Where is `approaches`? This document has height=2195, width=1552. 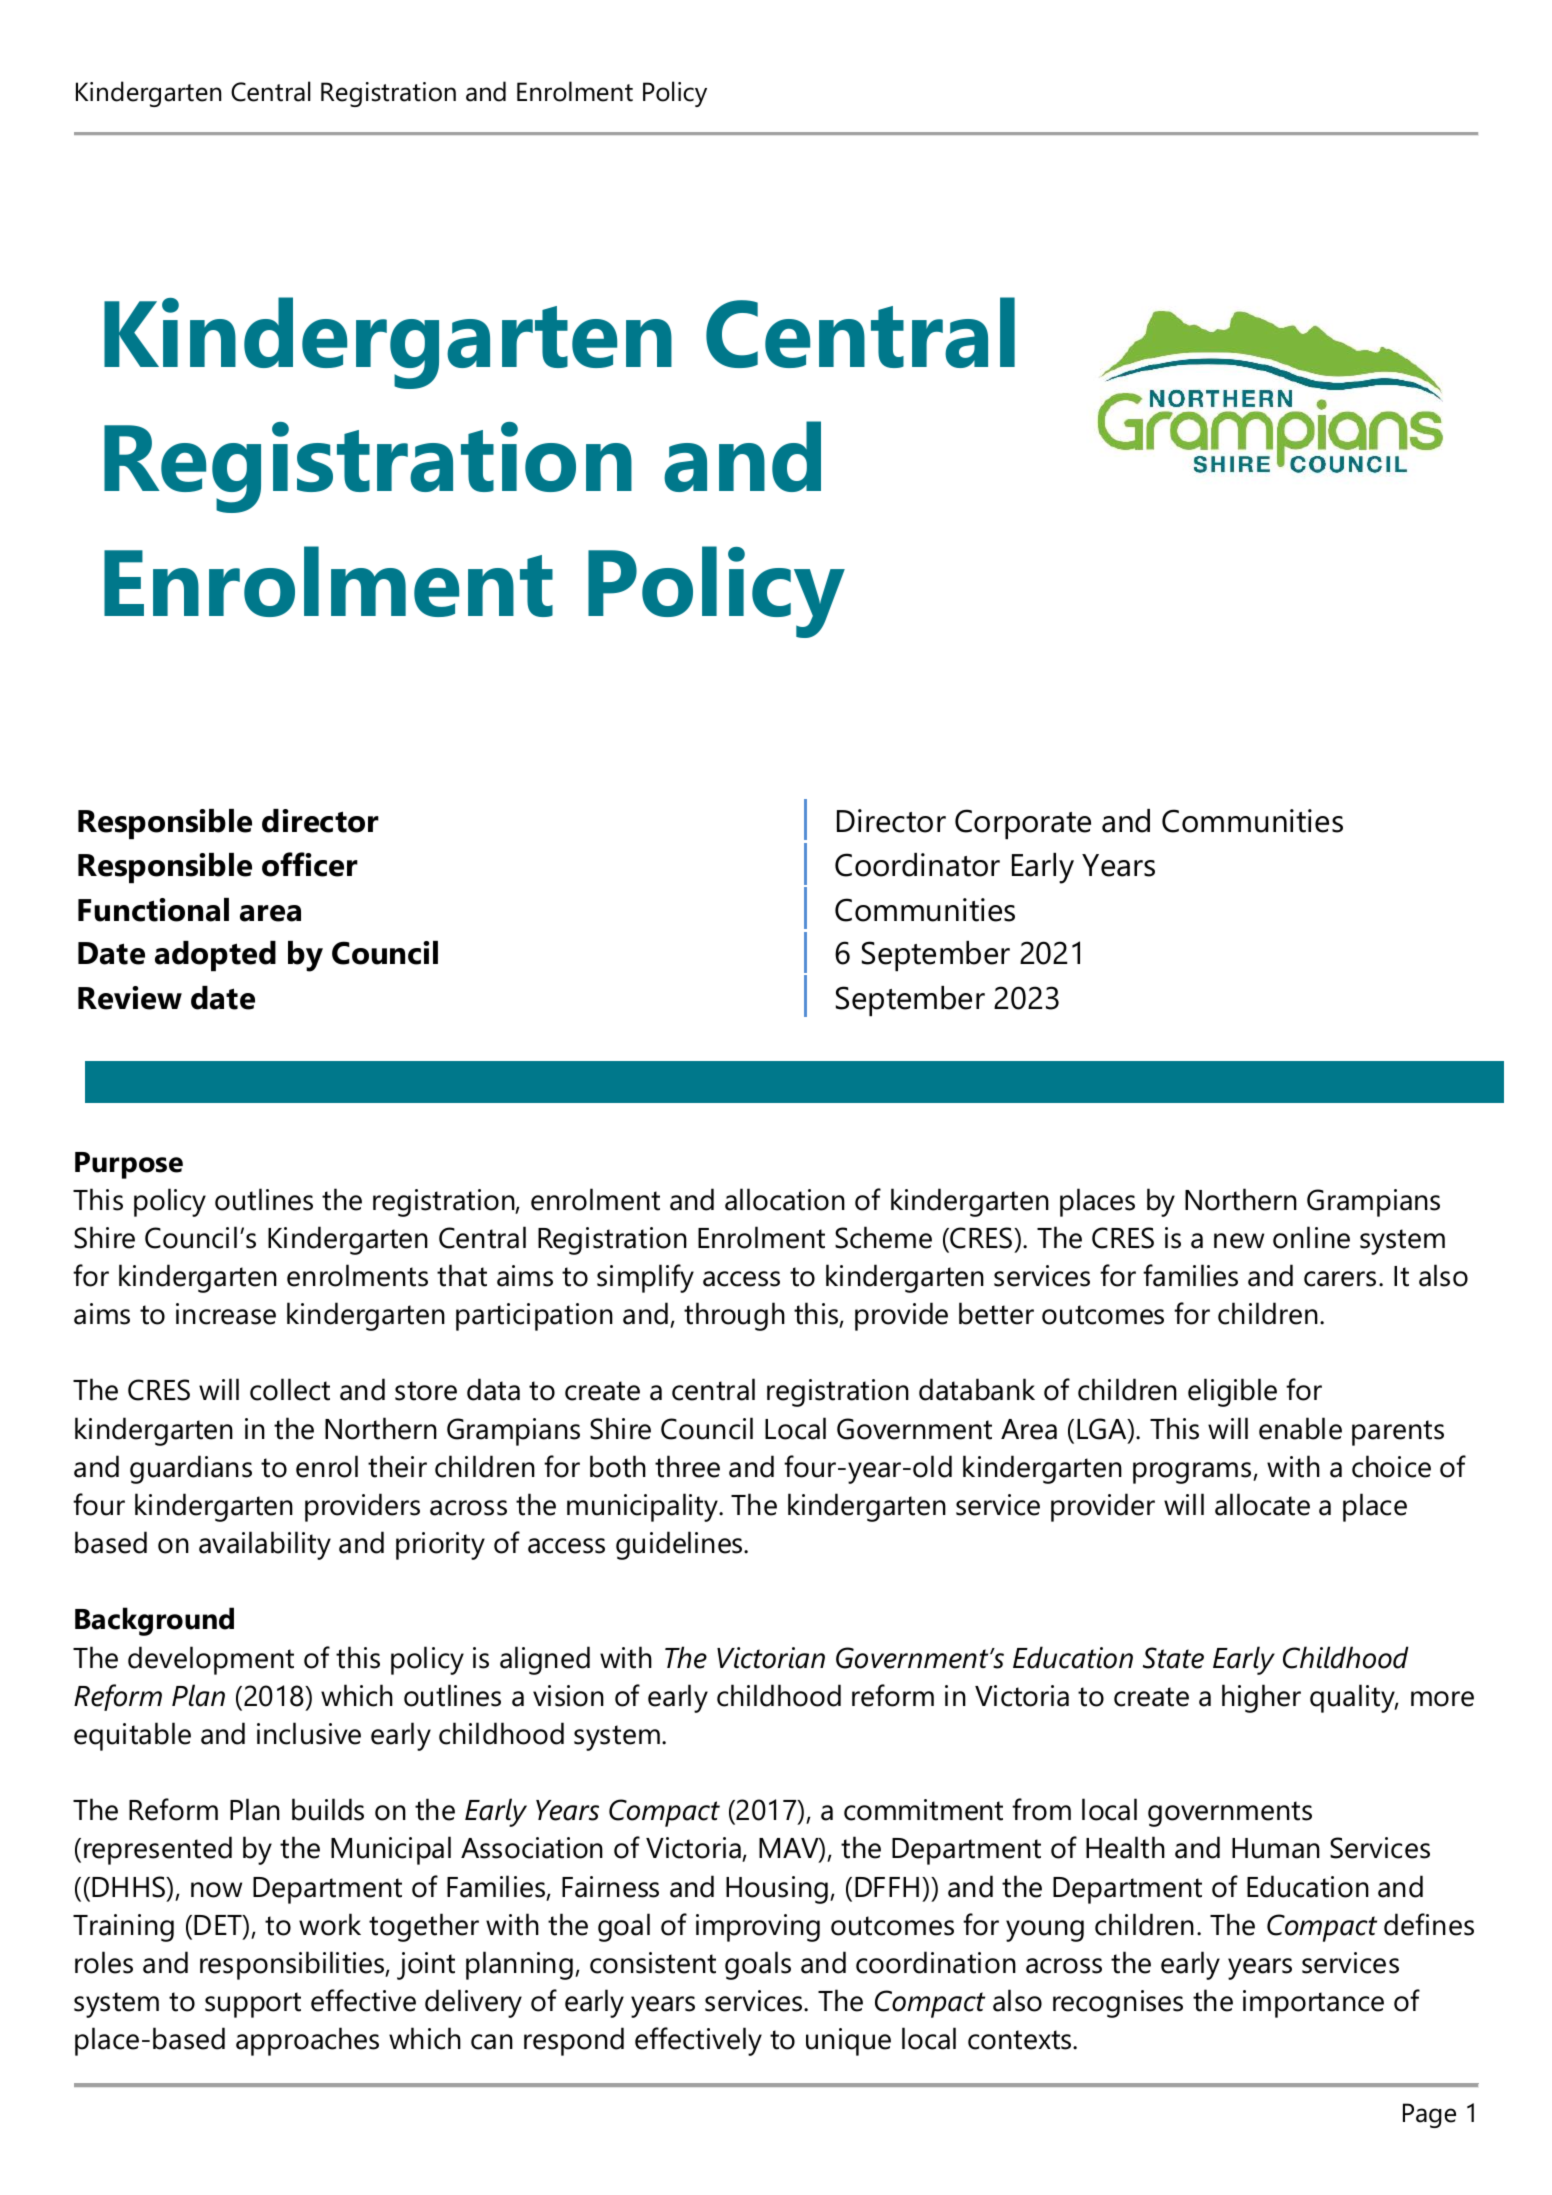
approaches is located at coordinates (307, 2041).
